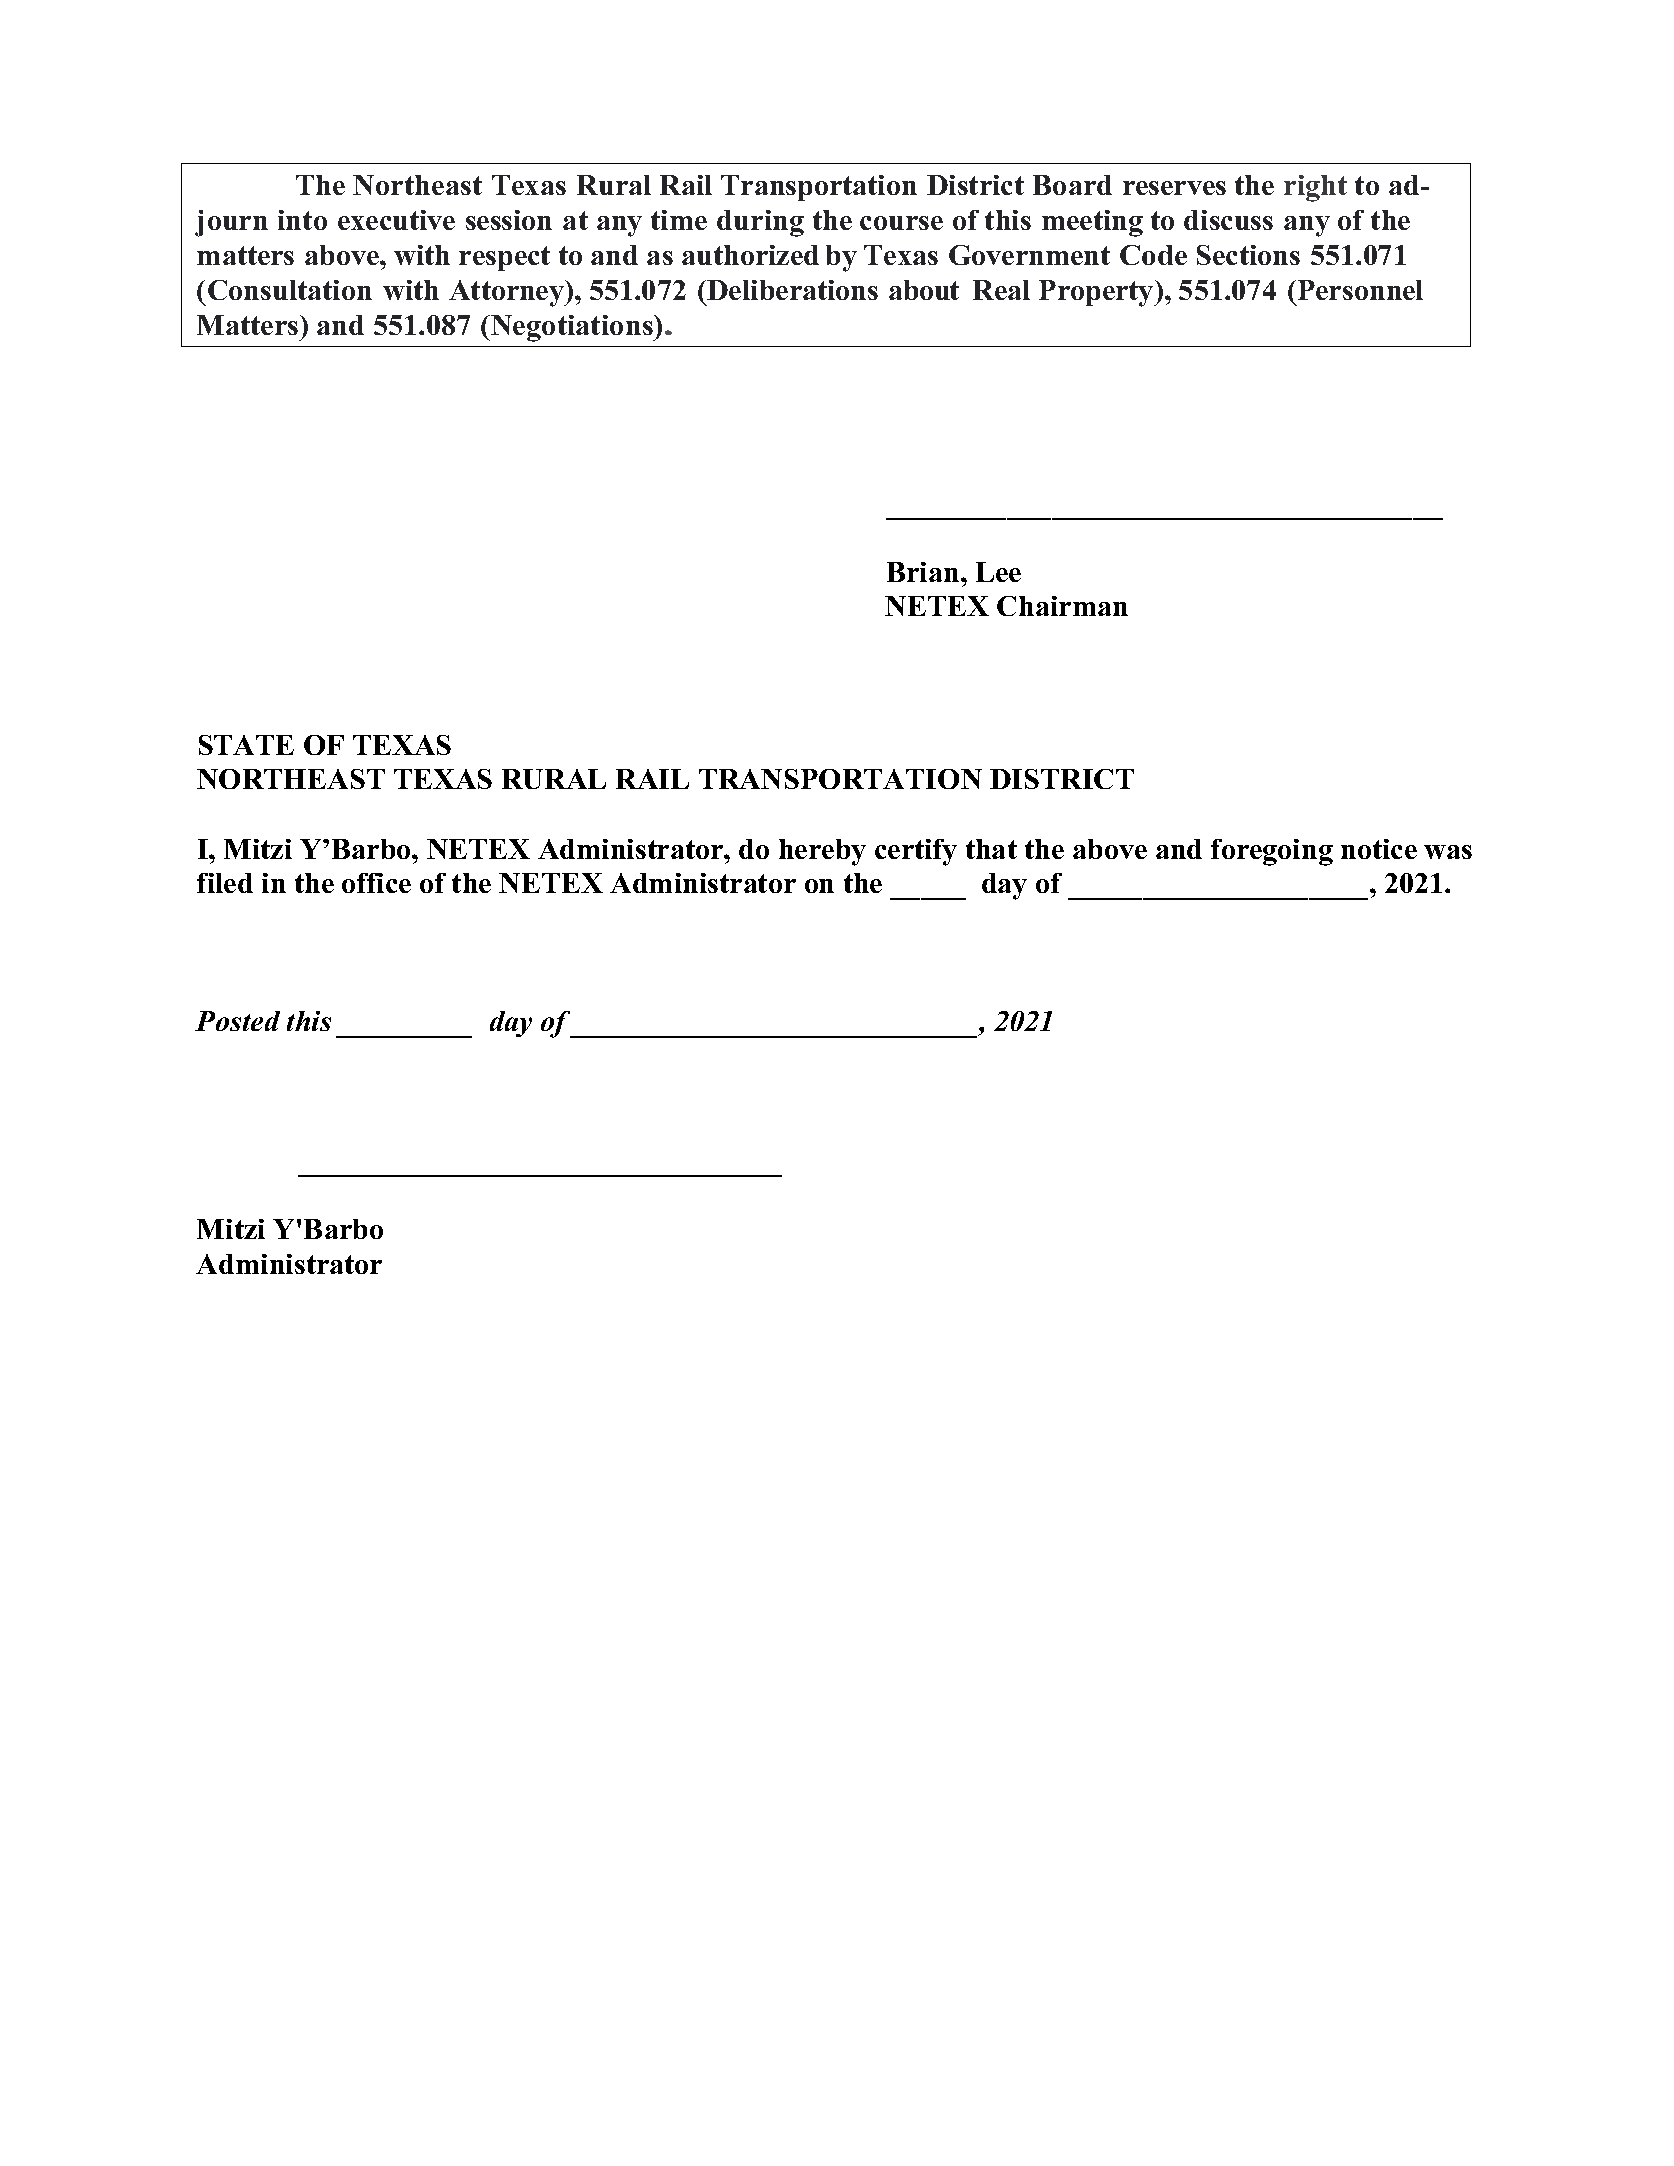 The width and height of the screenshot is (1674, 2166). Describe the element at coordinates (1315, 188) in the screenshot. I see `right` at that location.
